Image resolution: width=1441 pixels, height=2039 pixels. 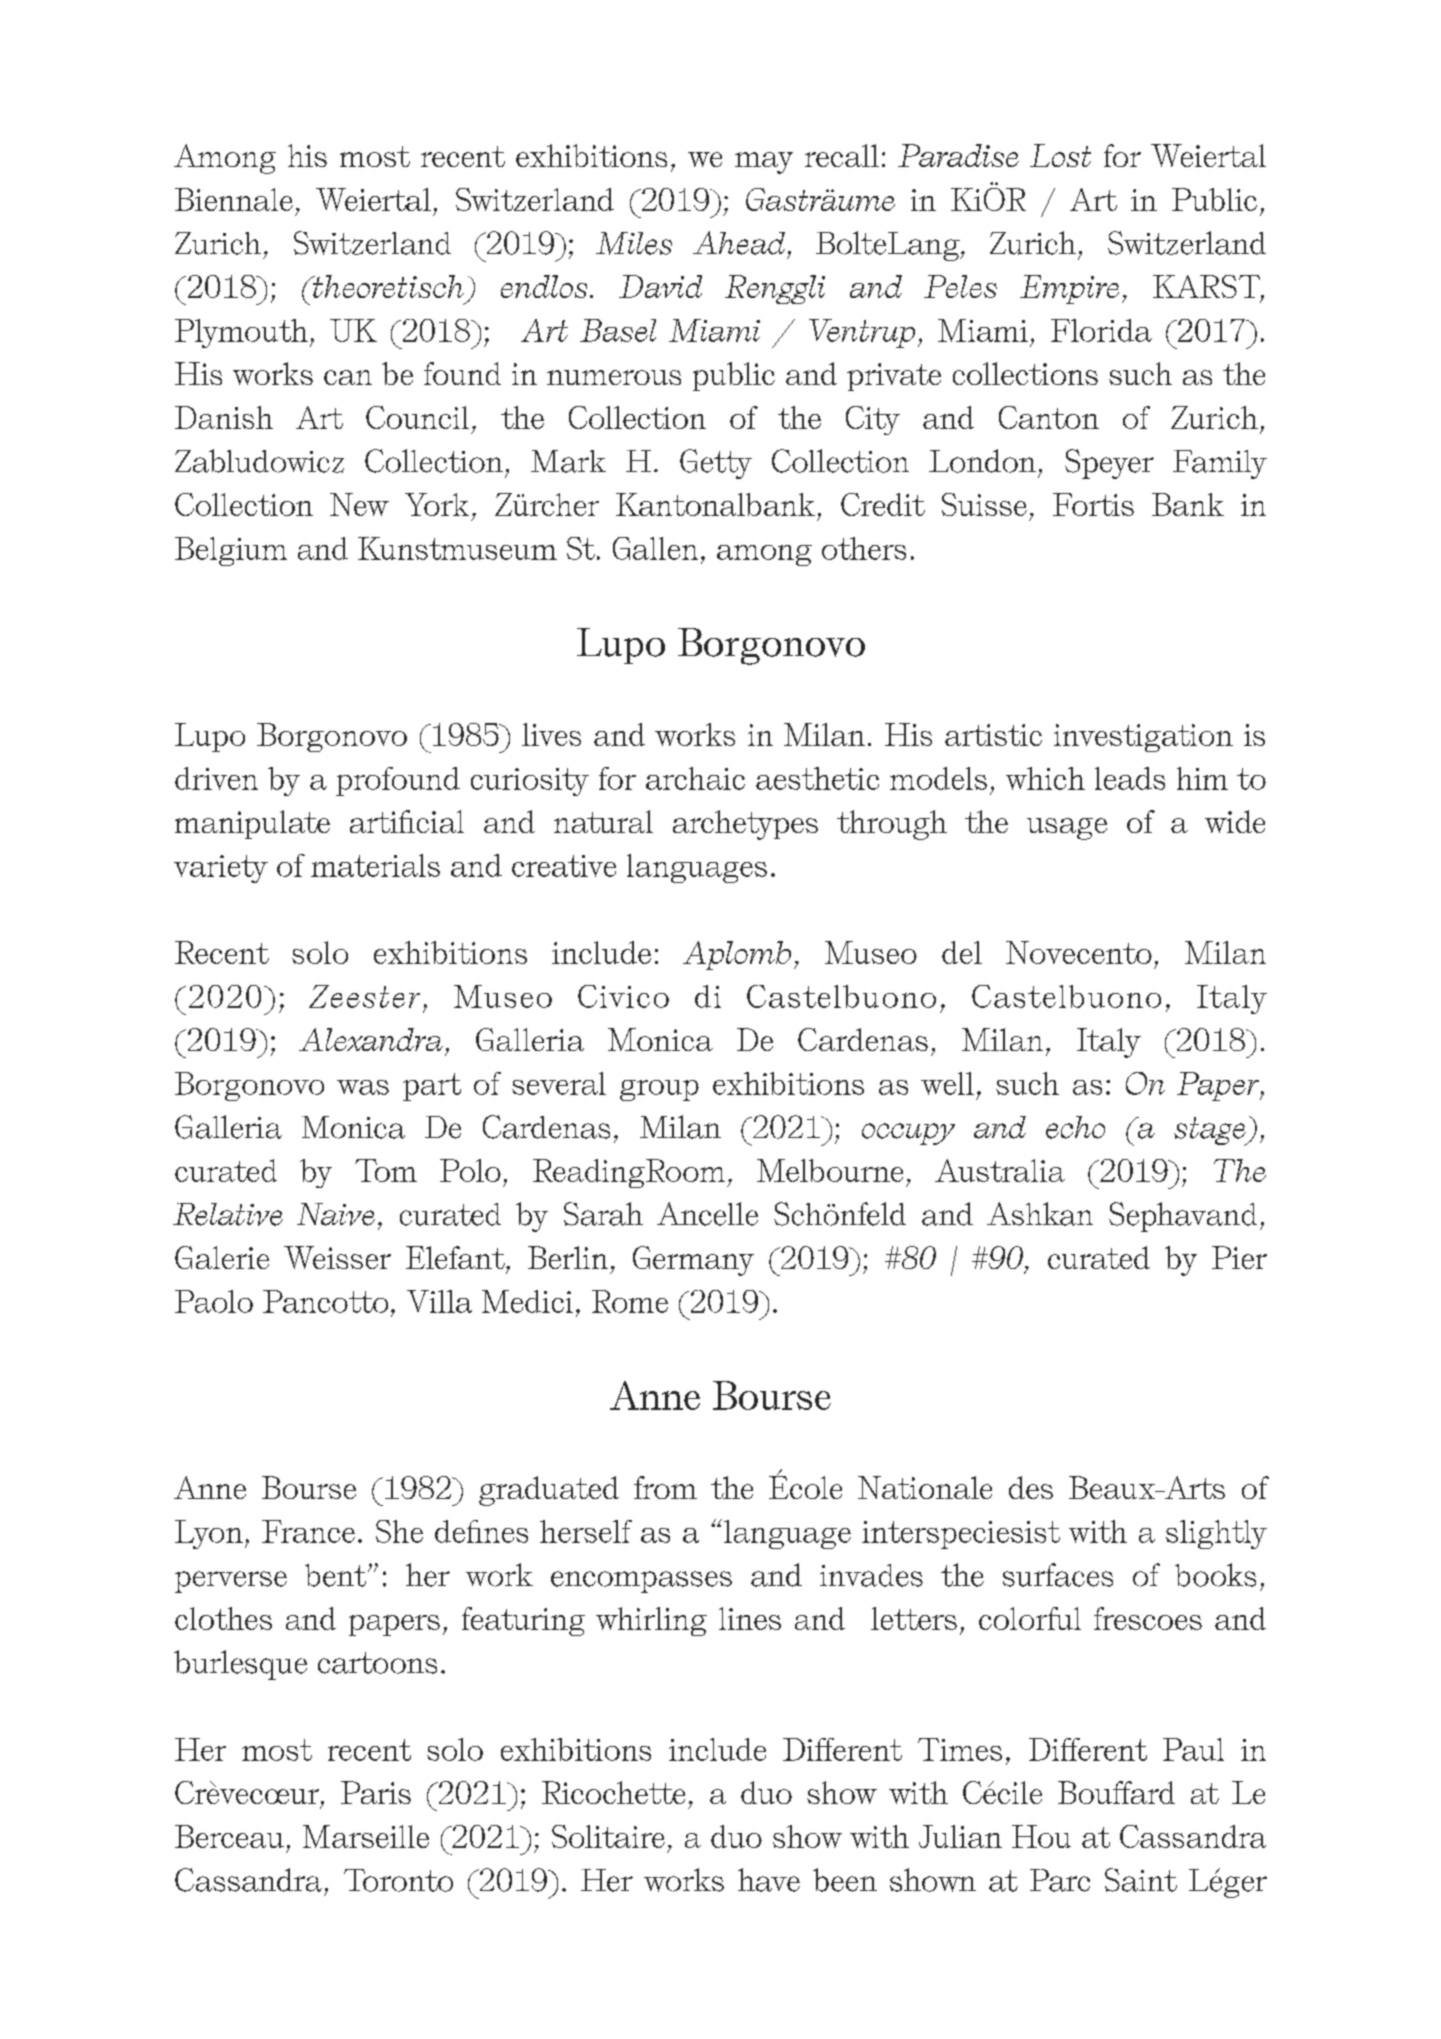 What do you see at coordinates (769, 1880) in the screenshot?
I see `have` at bounding box center [769, 1880].
